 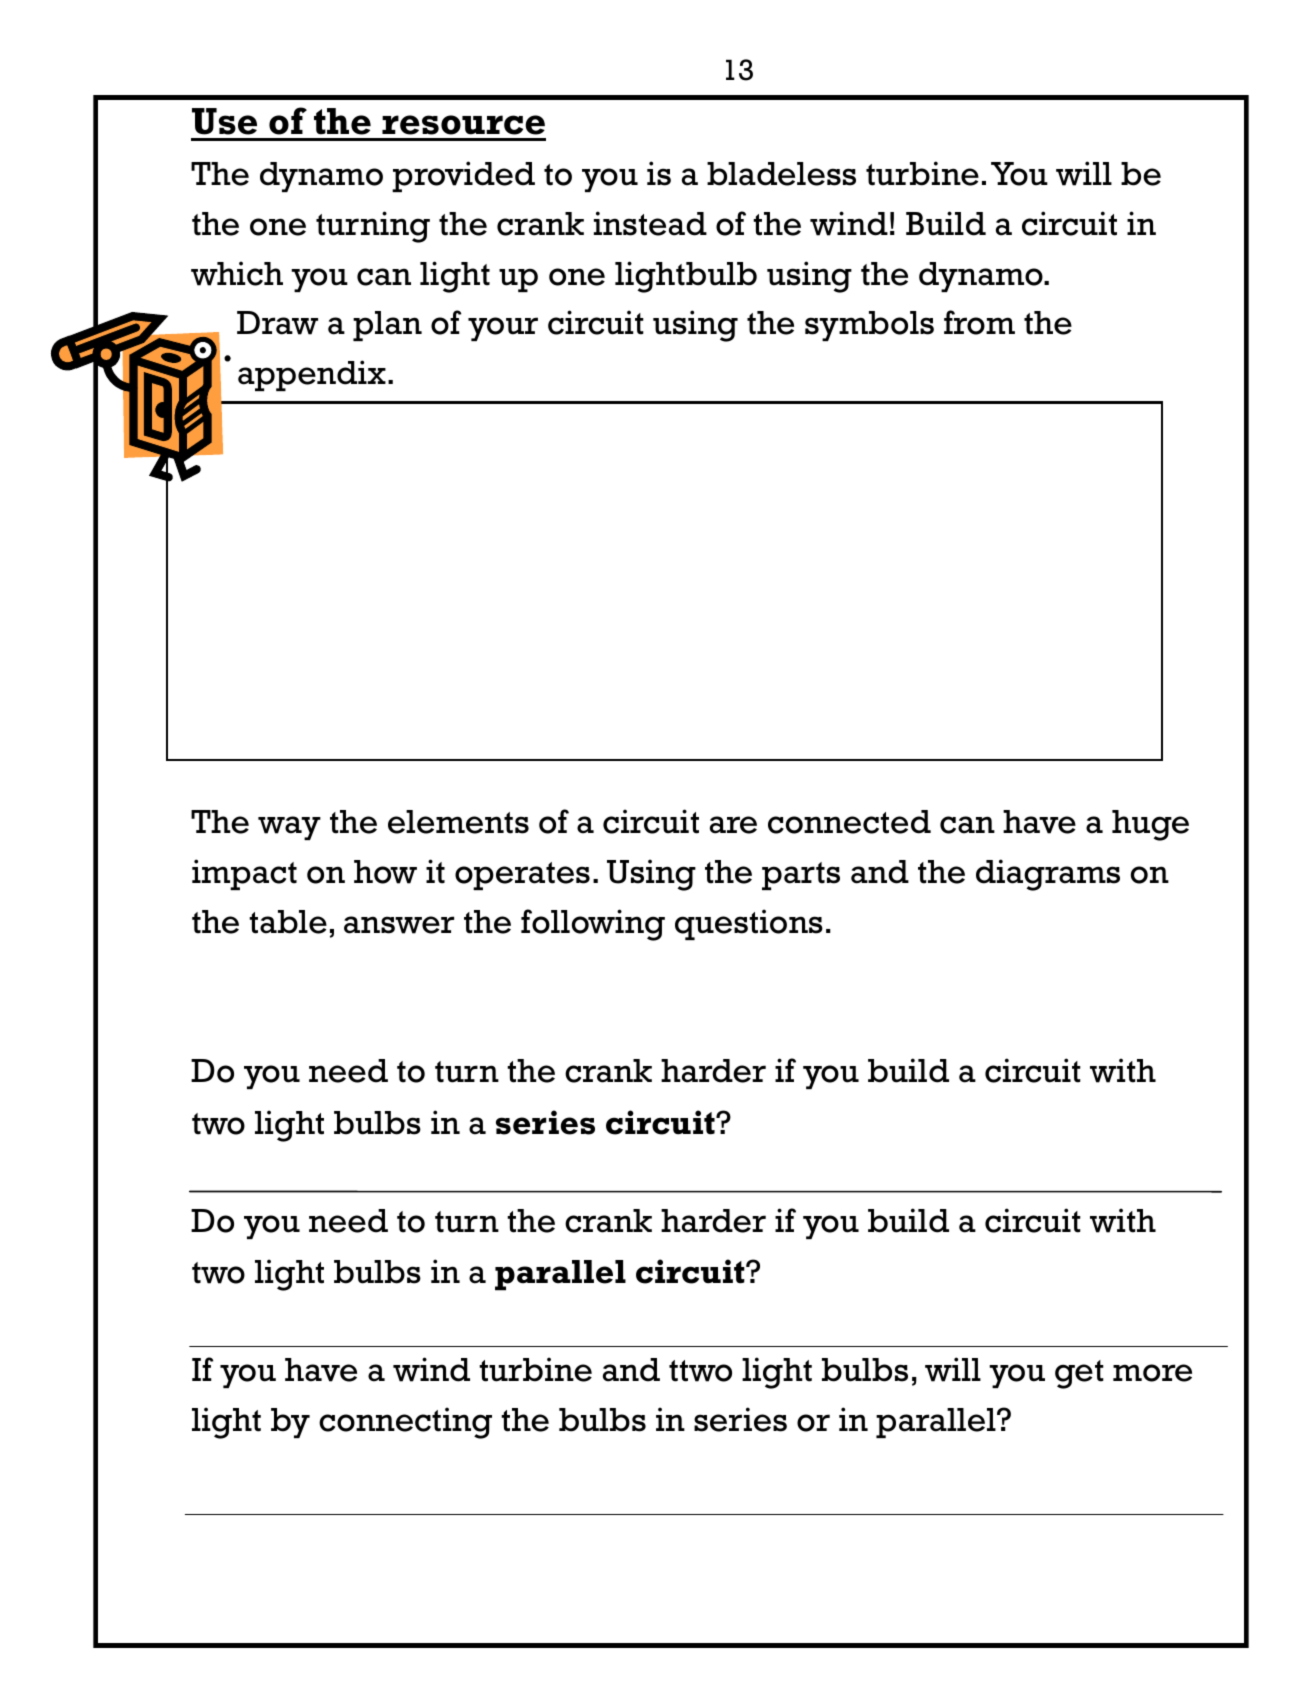 What do you see at coordinates (749, 924) in the document?
I see `questions` at bounding box center [749, 924].
